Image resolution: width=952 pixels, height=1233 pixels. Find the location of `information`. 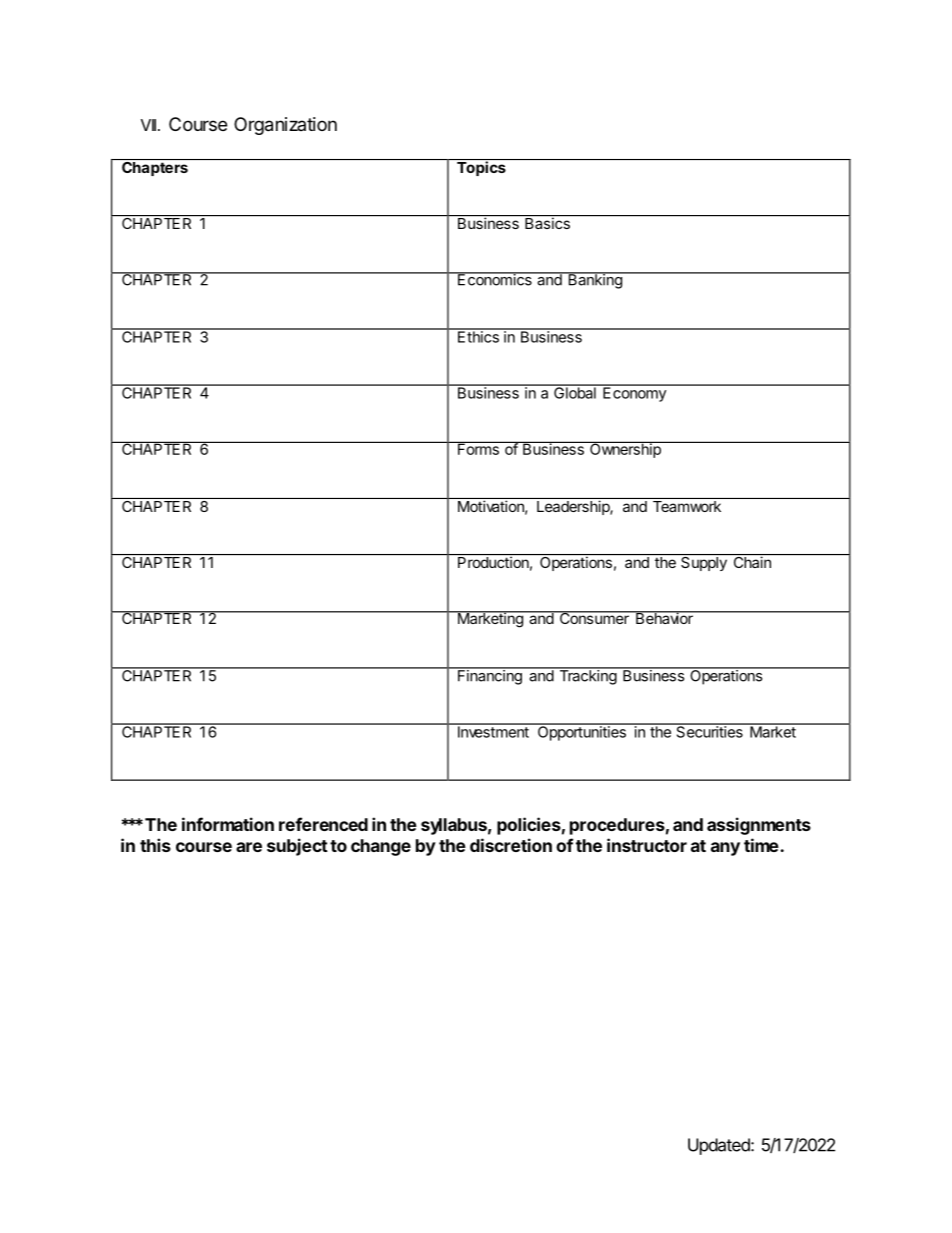

information is located at coordinates (228, 824).
